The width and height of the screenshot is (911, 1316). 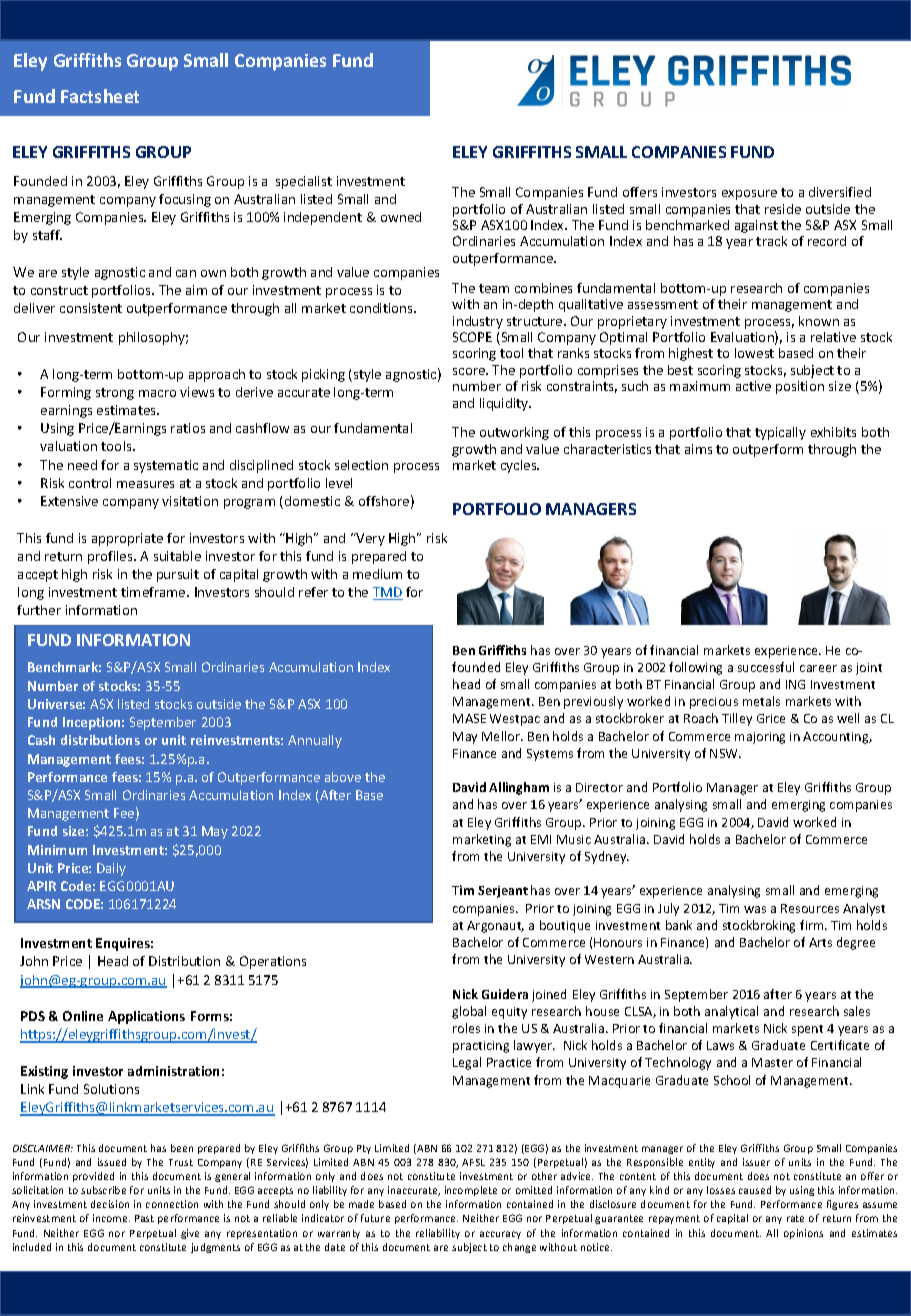 What do you see at coordinates (803, 1234) in the screenshot?
I see `opinions` at bounding box center [803, 1234].
